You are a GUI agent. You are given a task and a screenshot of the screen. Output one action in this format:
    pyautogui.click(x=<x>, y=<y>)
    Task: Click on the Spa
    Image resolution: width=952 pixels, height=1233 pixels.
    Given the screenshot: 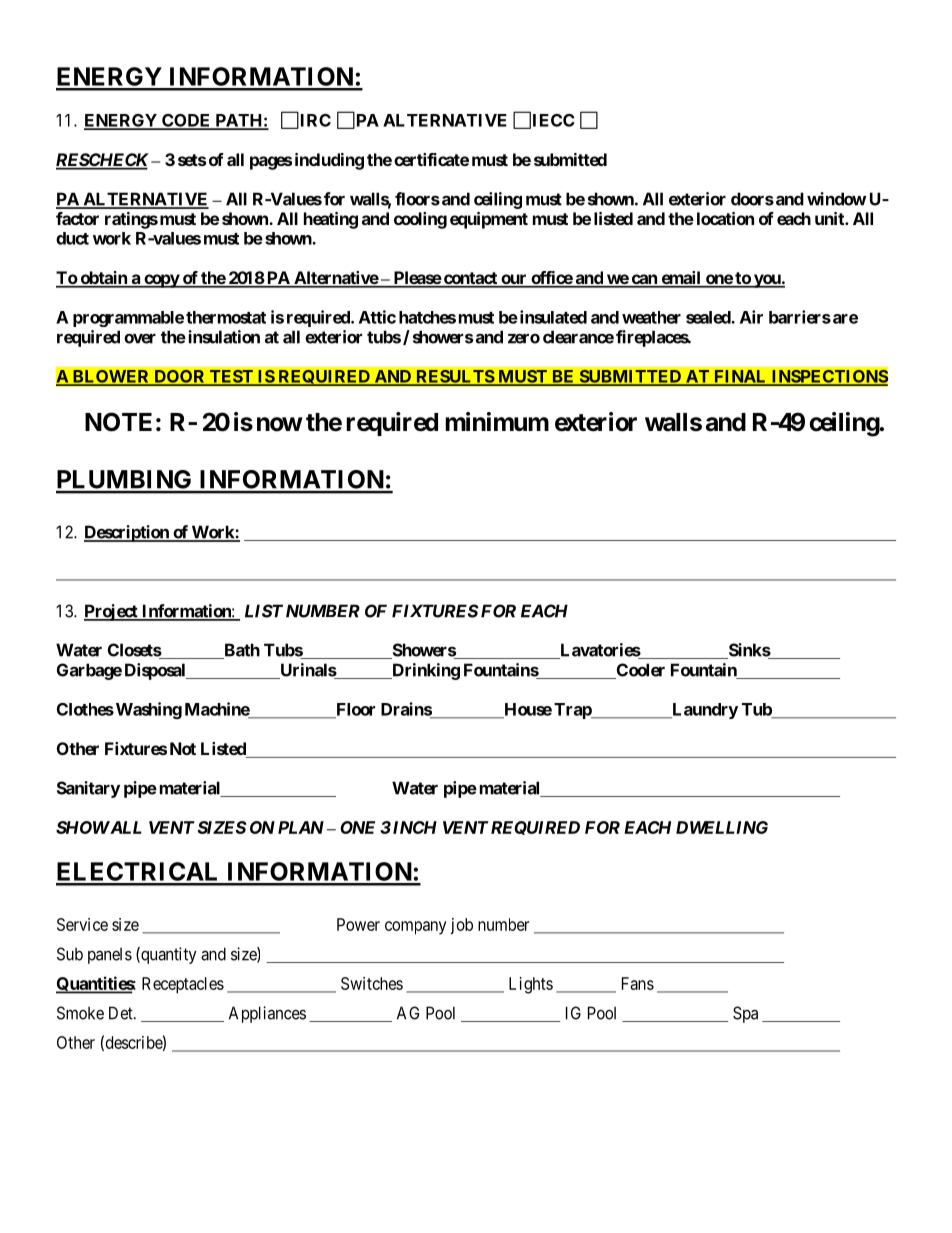 What is the action you would take?
    pyautogui.click(x=745, y=1014)
